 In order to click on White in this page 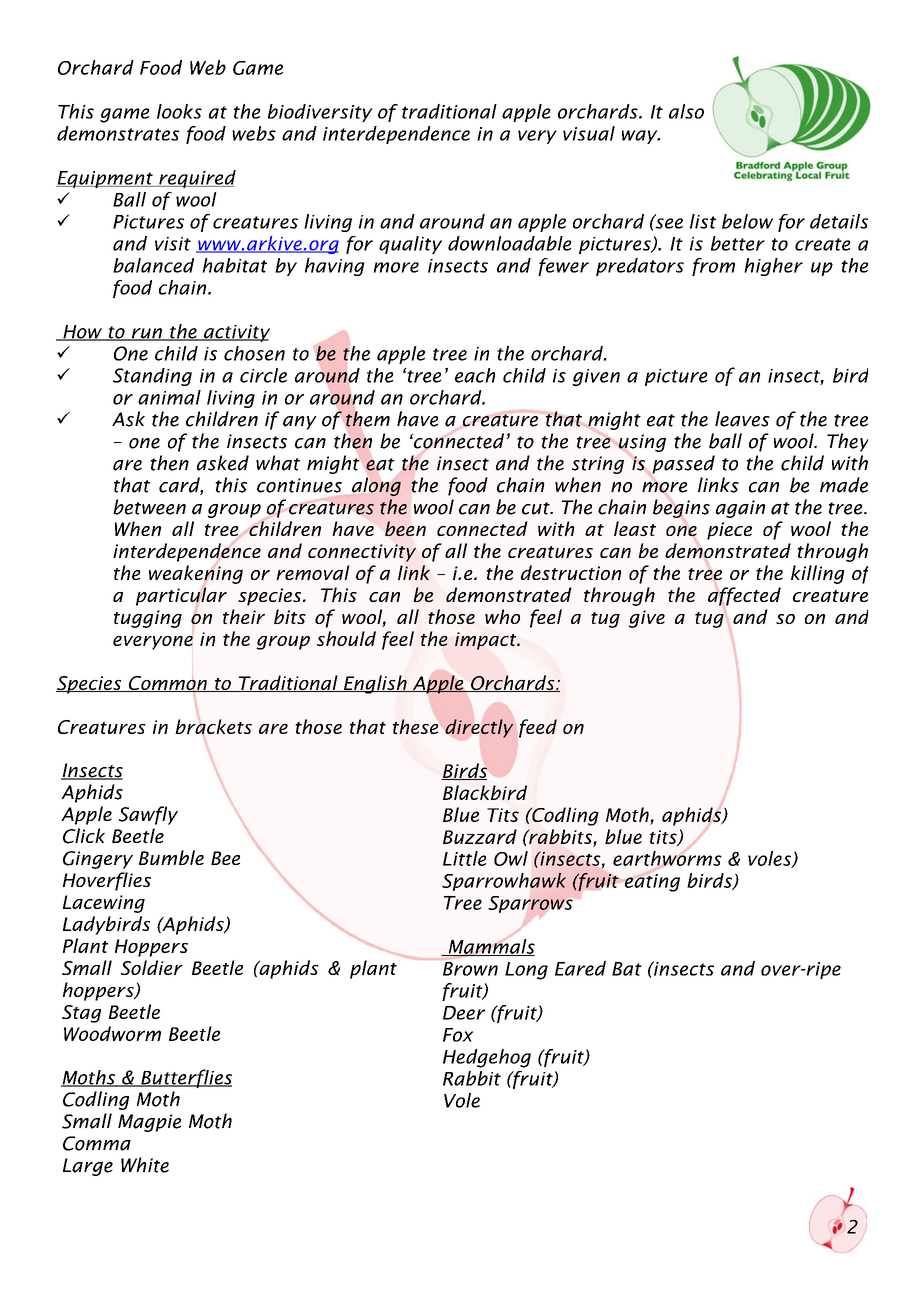, I will do `click(145, 1165)`.
